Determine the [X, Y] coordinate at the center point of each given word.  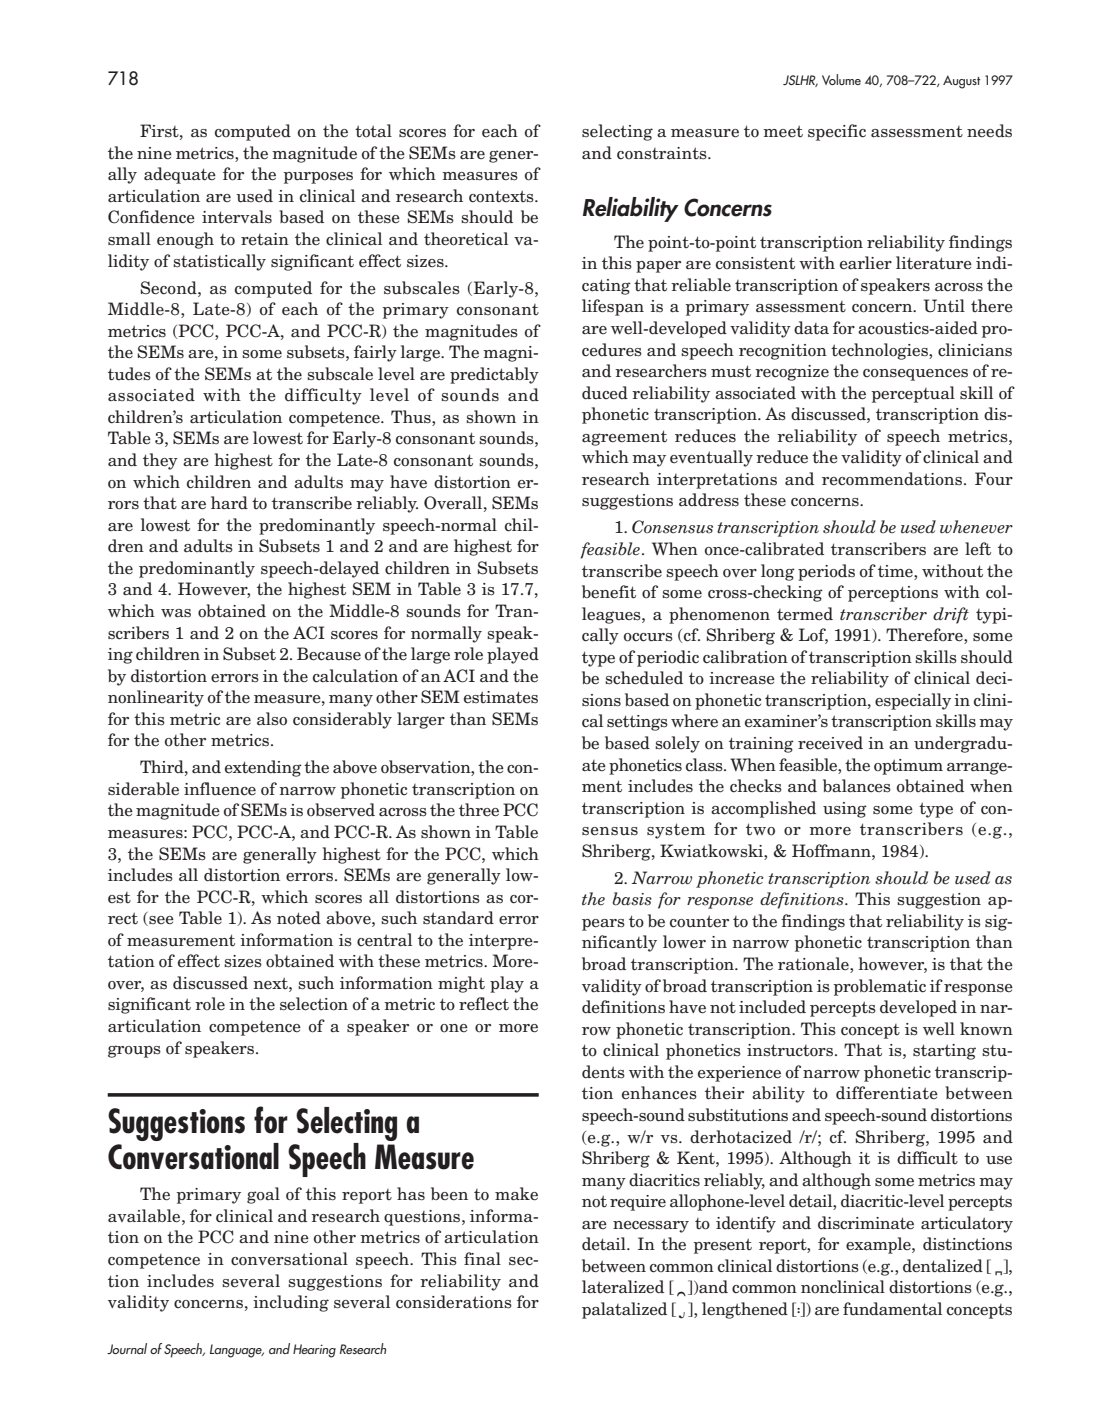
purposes [318, 178]
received [830, 743]
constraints [663, 153]
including [291, 1303]
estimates [501, 697]
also [272, 719]
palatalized [624, 1310]
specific [837, 132]
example [879, 1245]
